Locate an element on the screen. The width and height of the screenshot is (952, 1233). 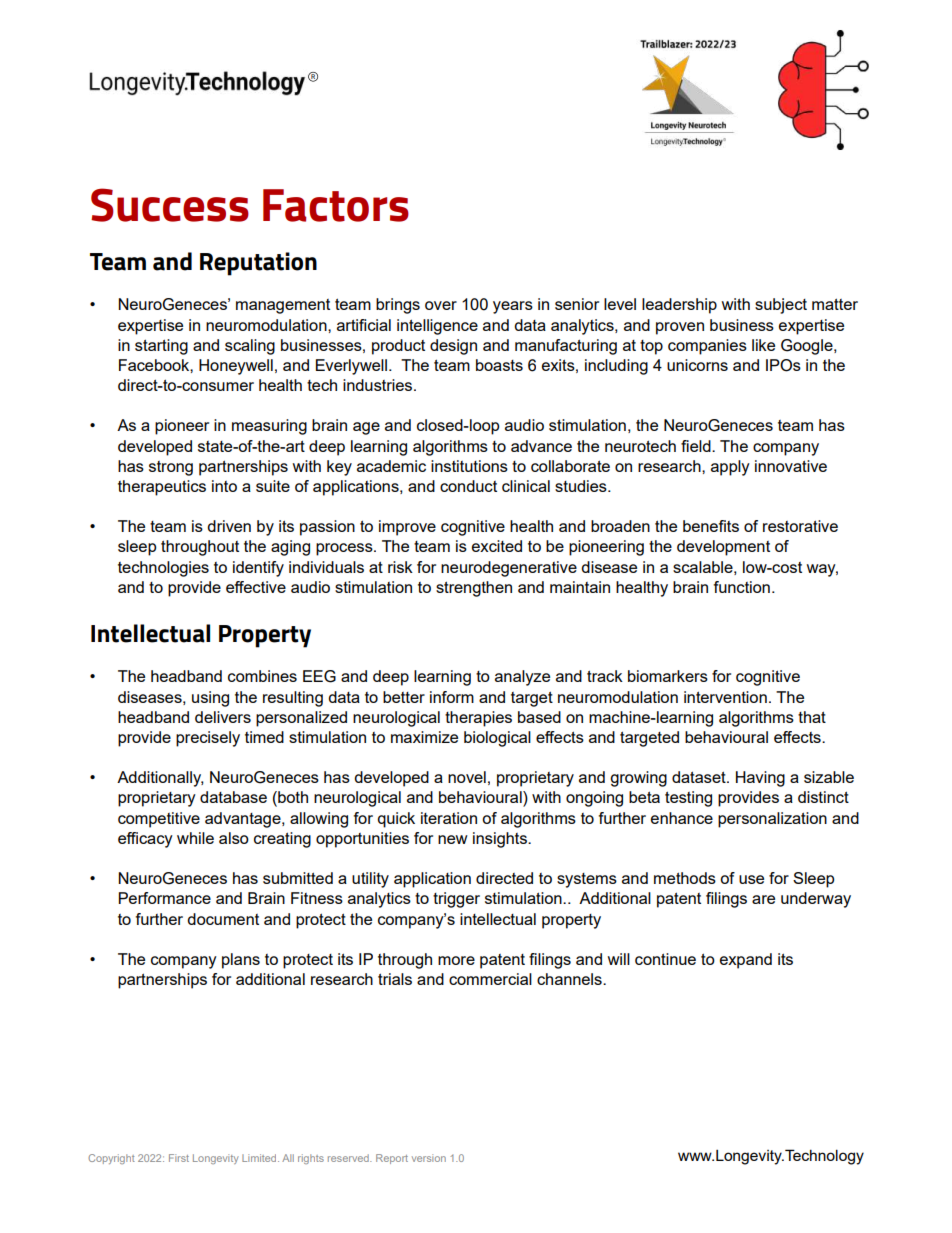
expand is located at coordinates (746, 961).
